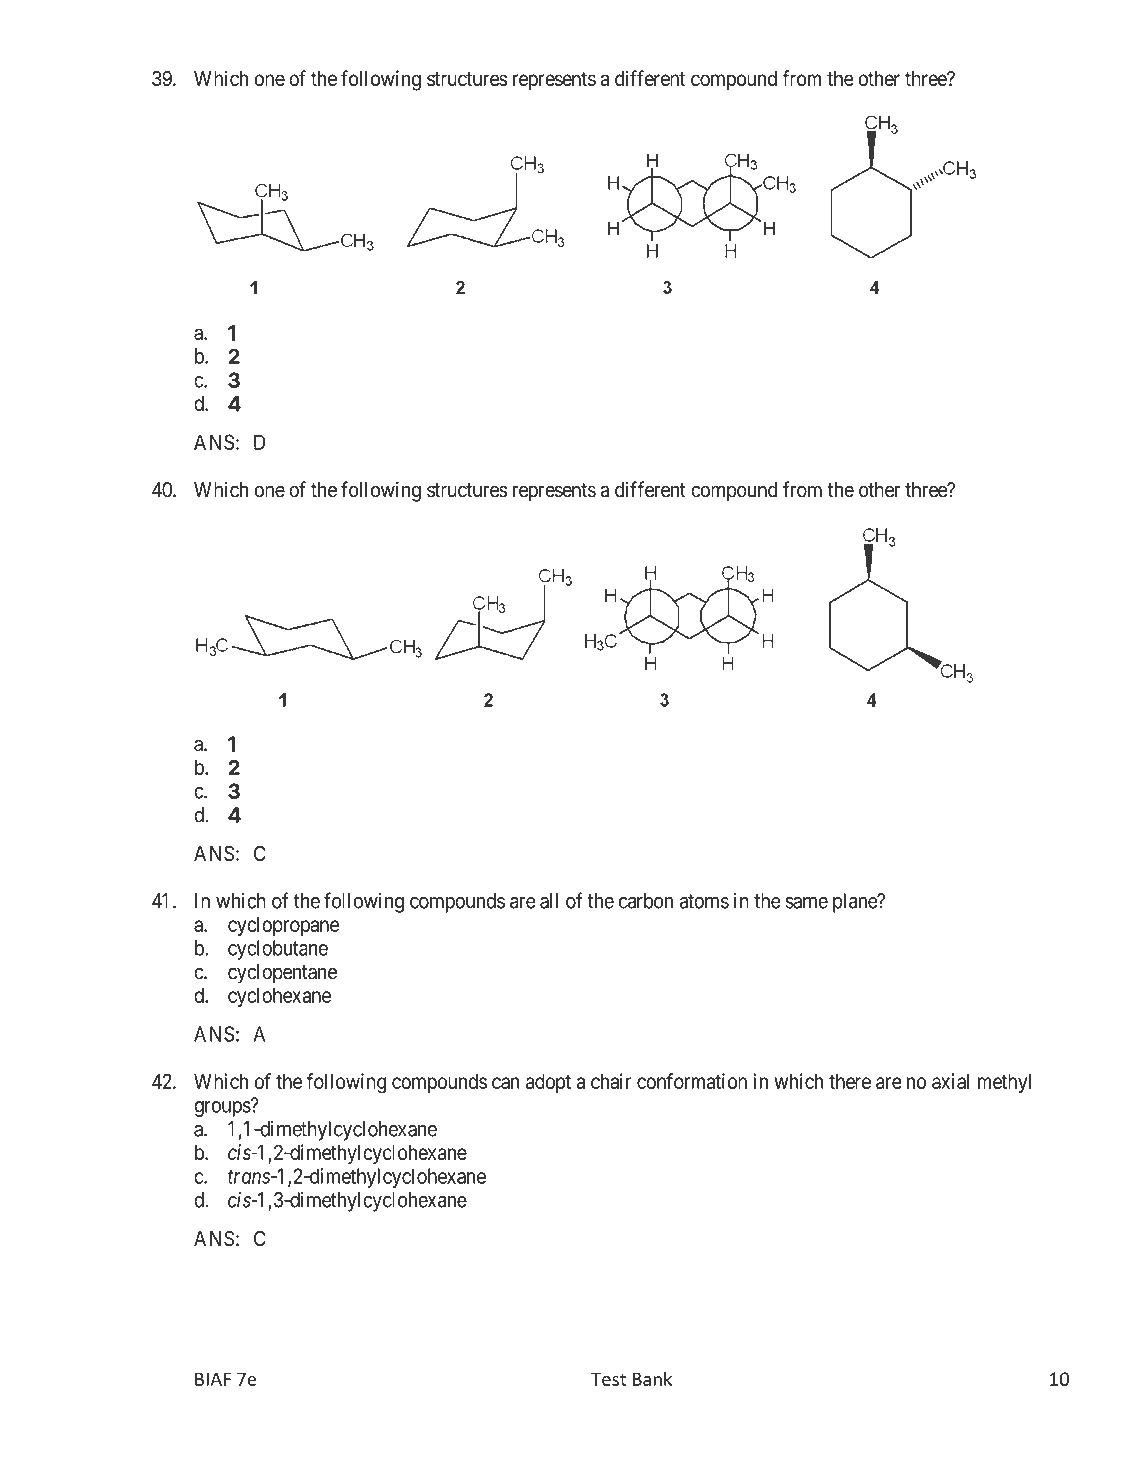  Describe the element at coordinates (856, 903) in the page. I see `plane` at that location.
